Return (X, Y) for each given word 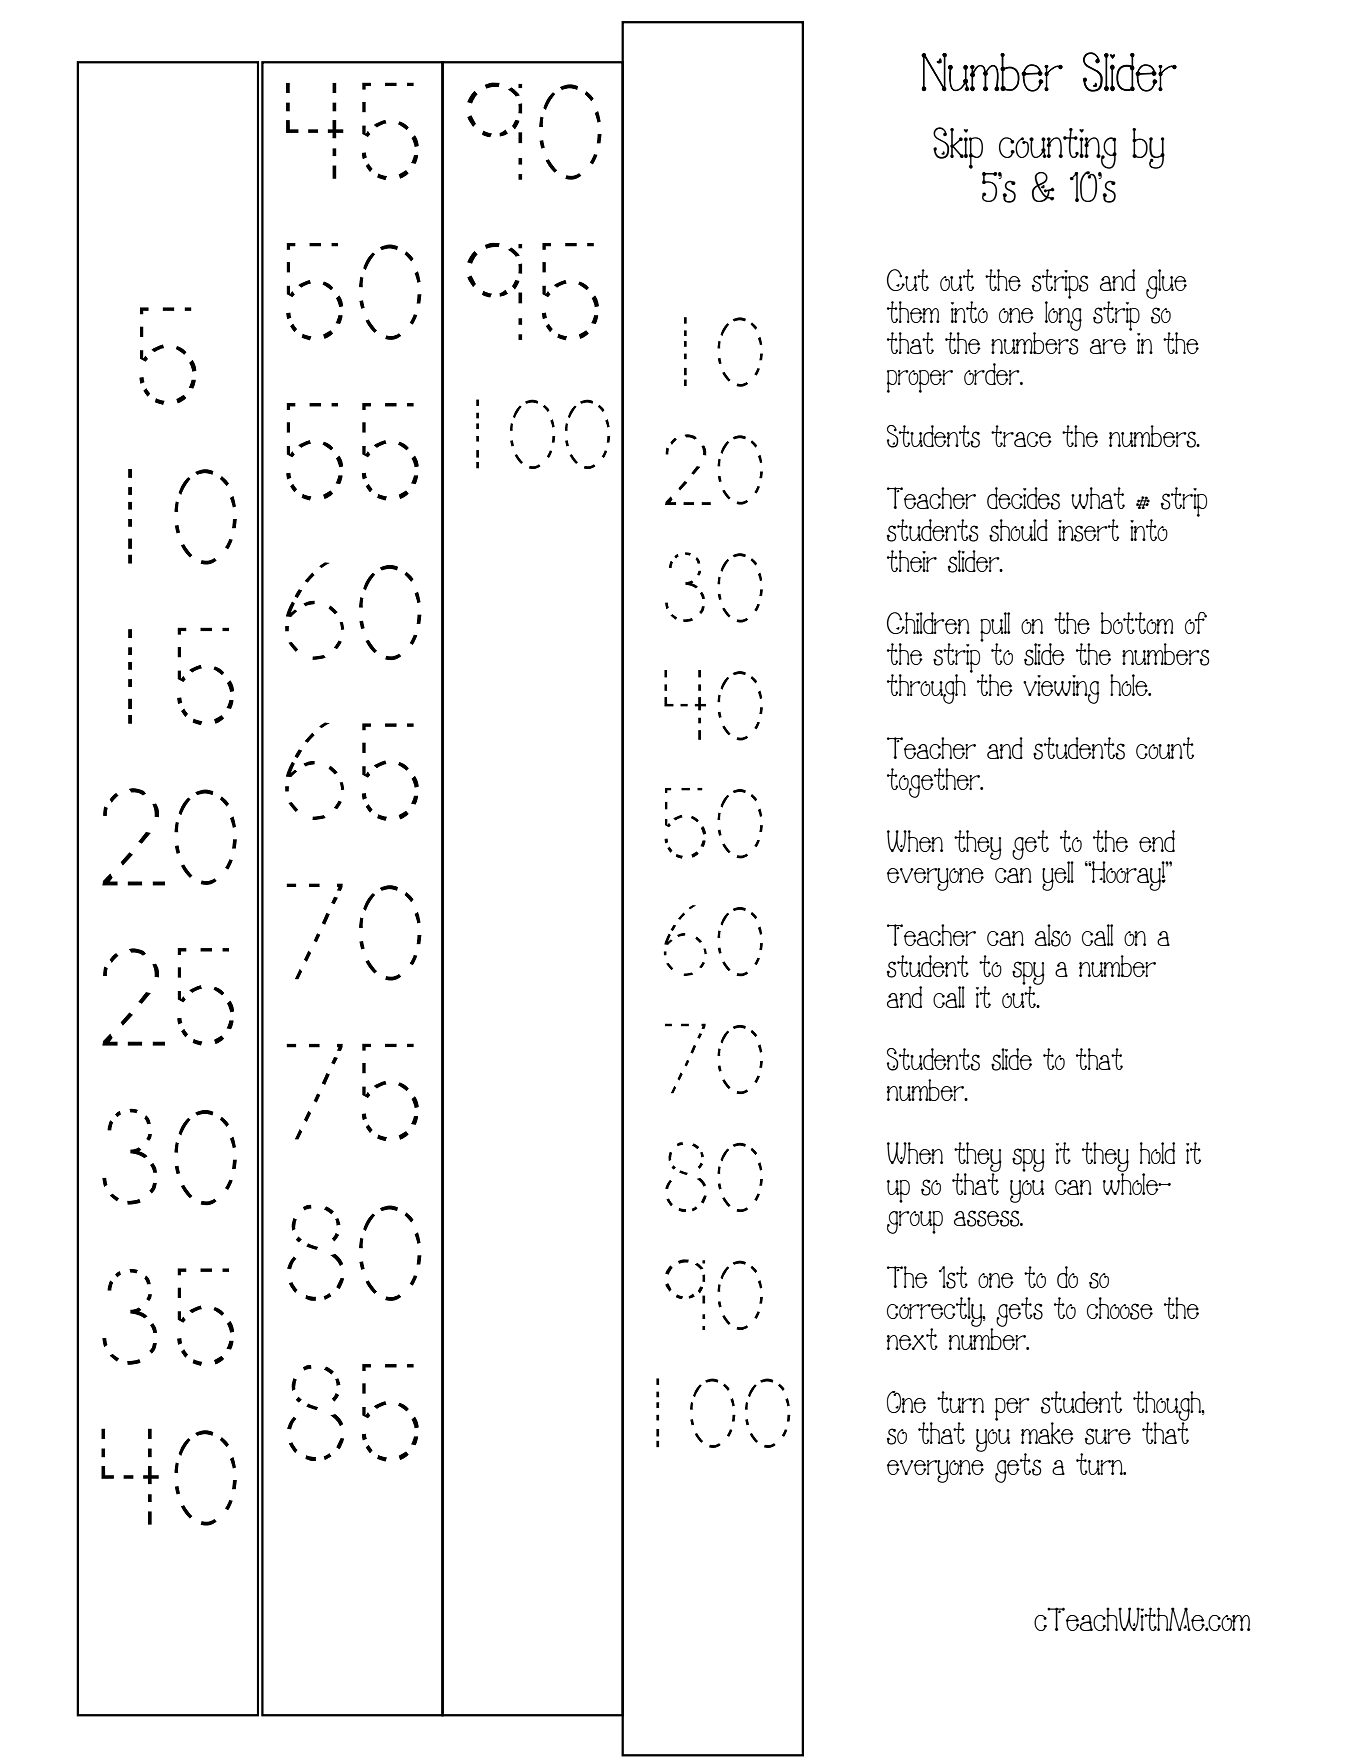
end (1157, 841)
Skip (958, 148)
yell (1058, 876)
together (935, 783)
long (1063, 314)
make (1047, 1433)
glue (1166, 284)
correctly (936, 1313)
